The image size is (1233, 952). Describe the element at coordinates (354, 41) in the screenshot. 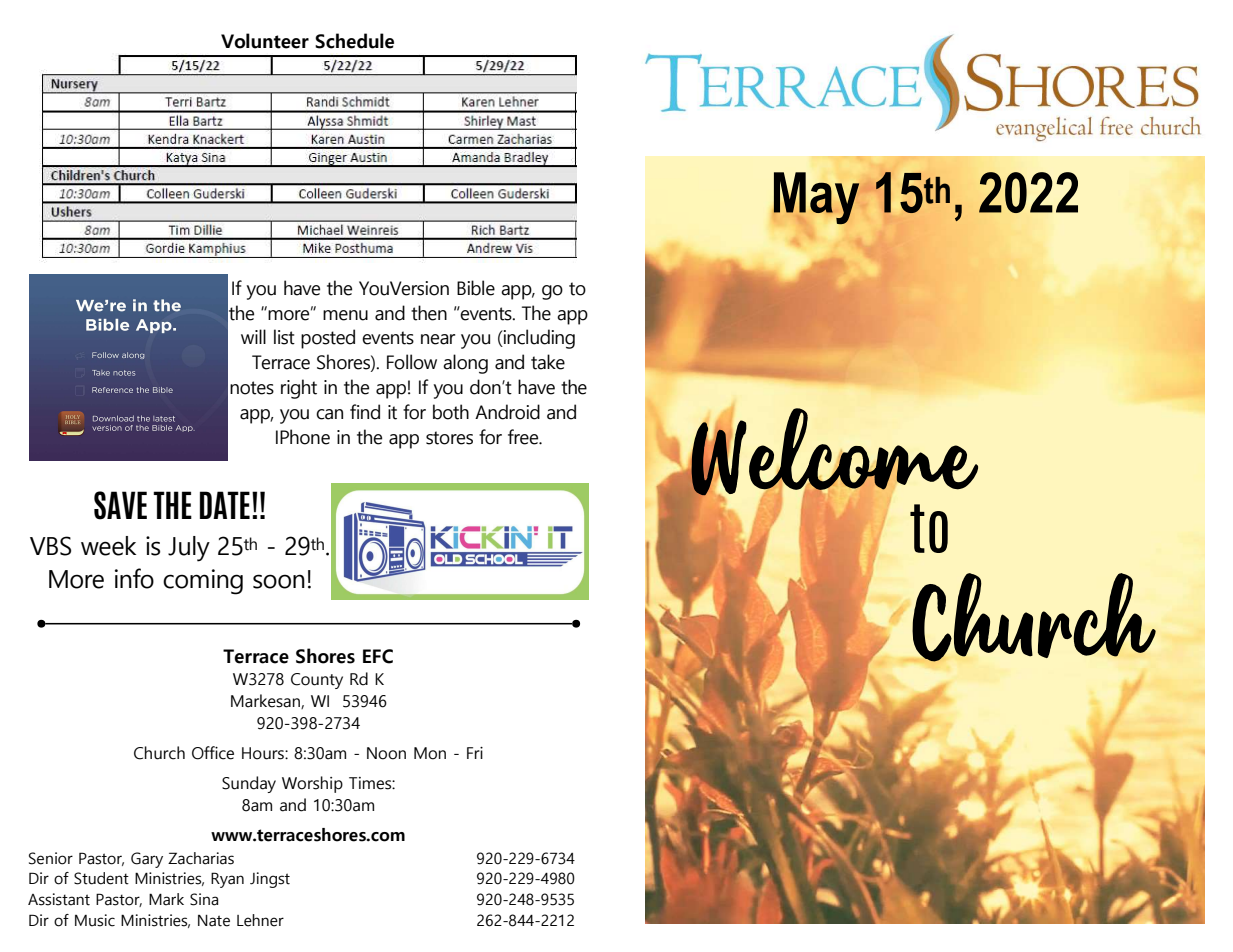

I see `Schedule` at that location.
